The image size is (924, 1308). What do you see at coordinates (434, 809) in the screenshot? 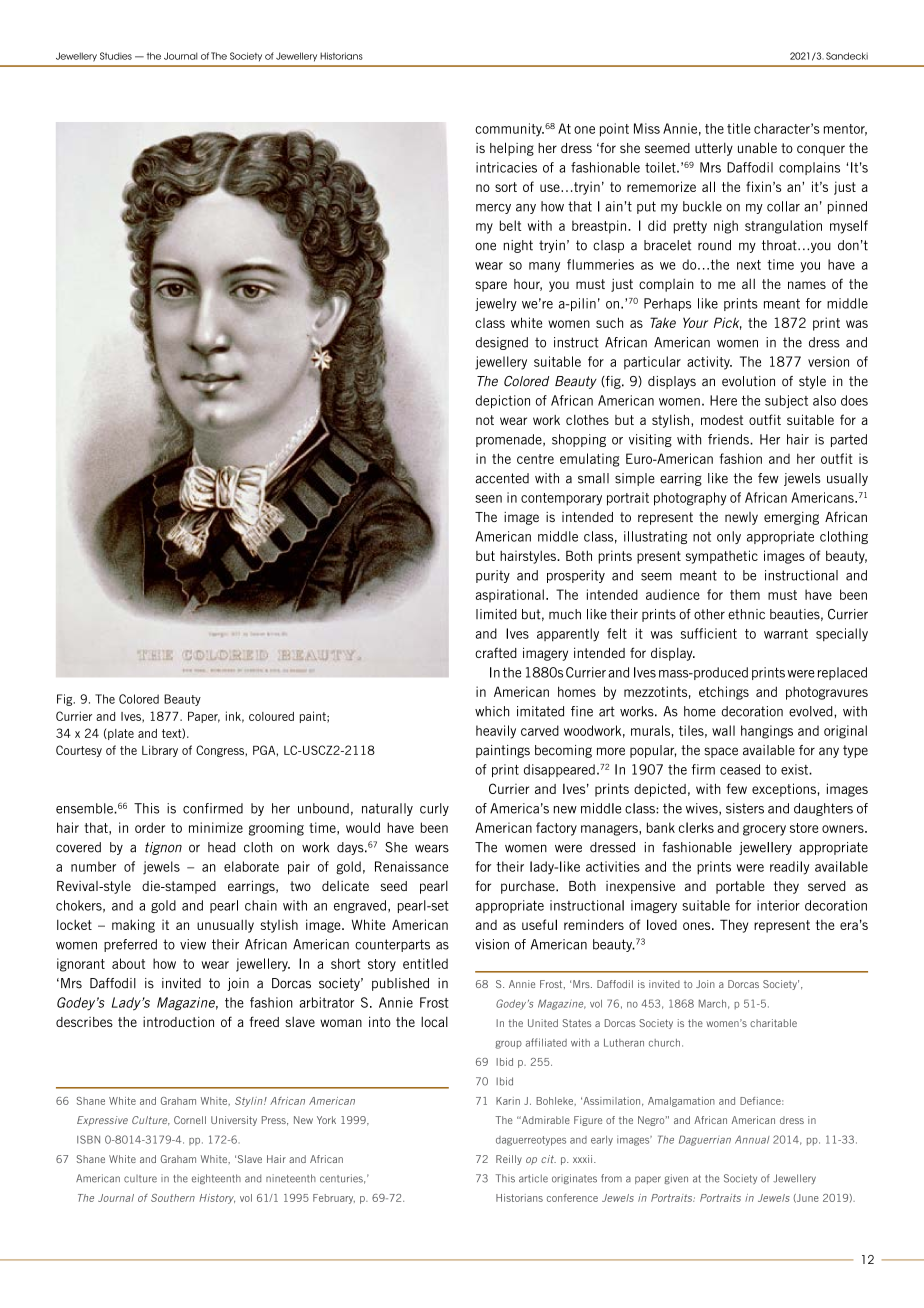
I see `curly` at bounding box center [434, 809].
